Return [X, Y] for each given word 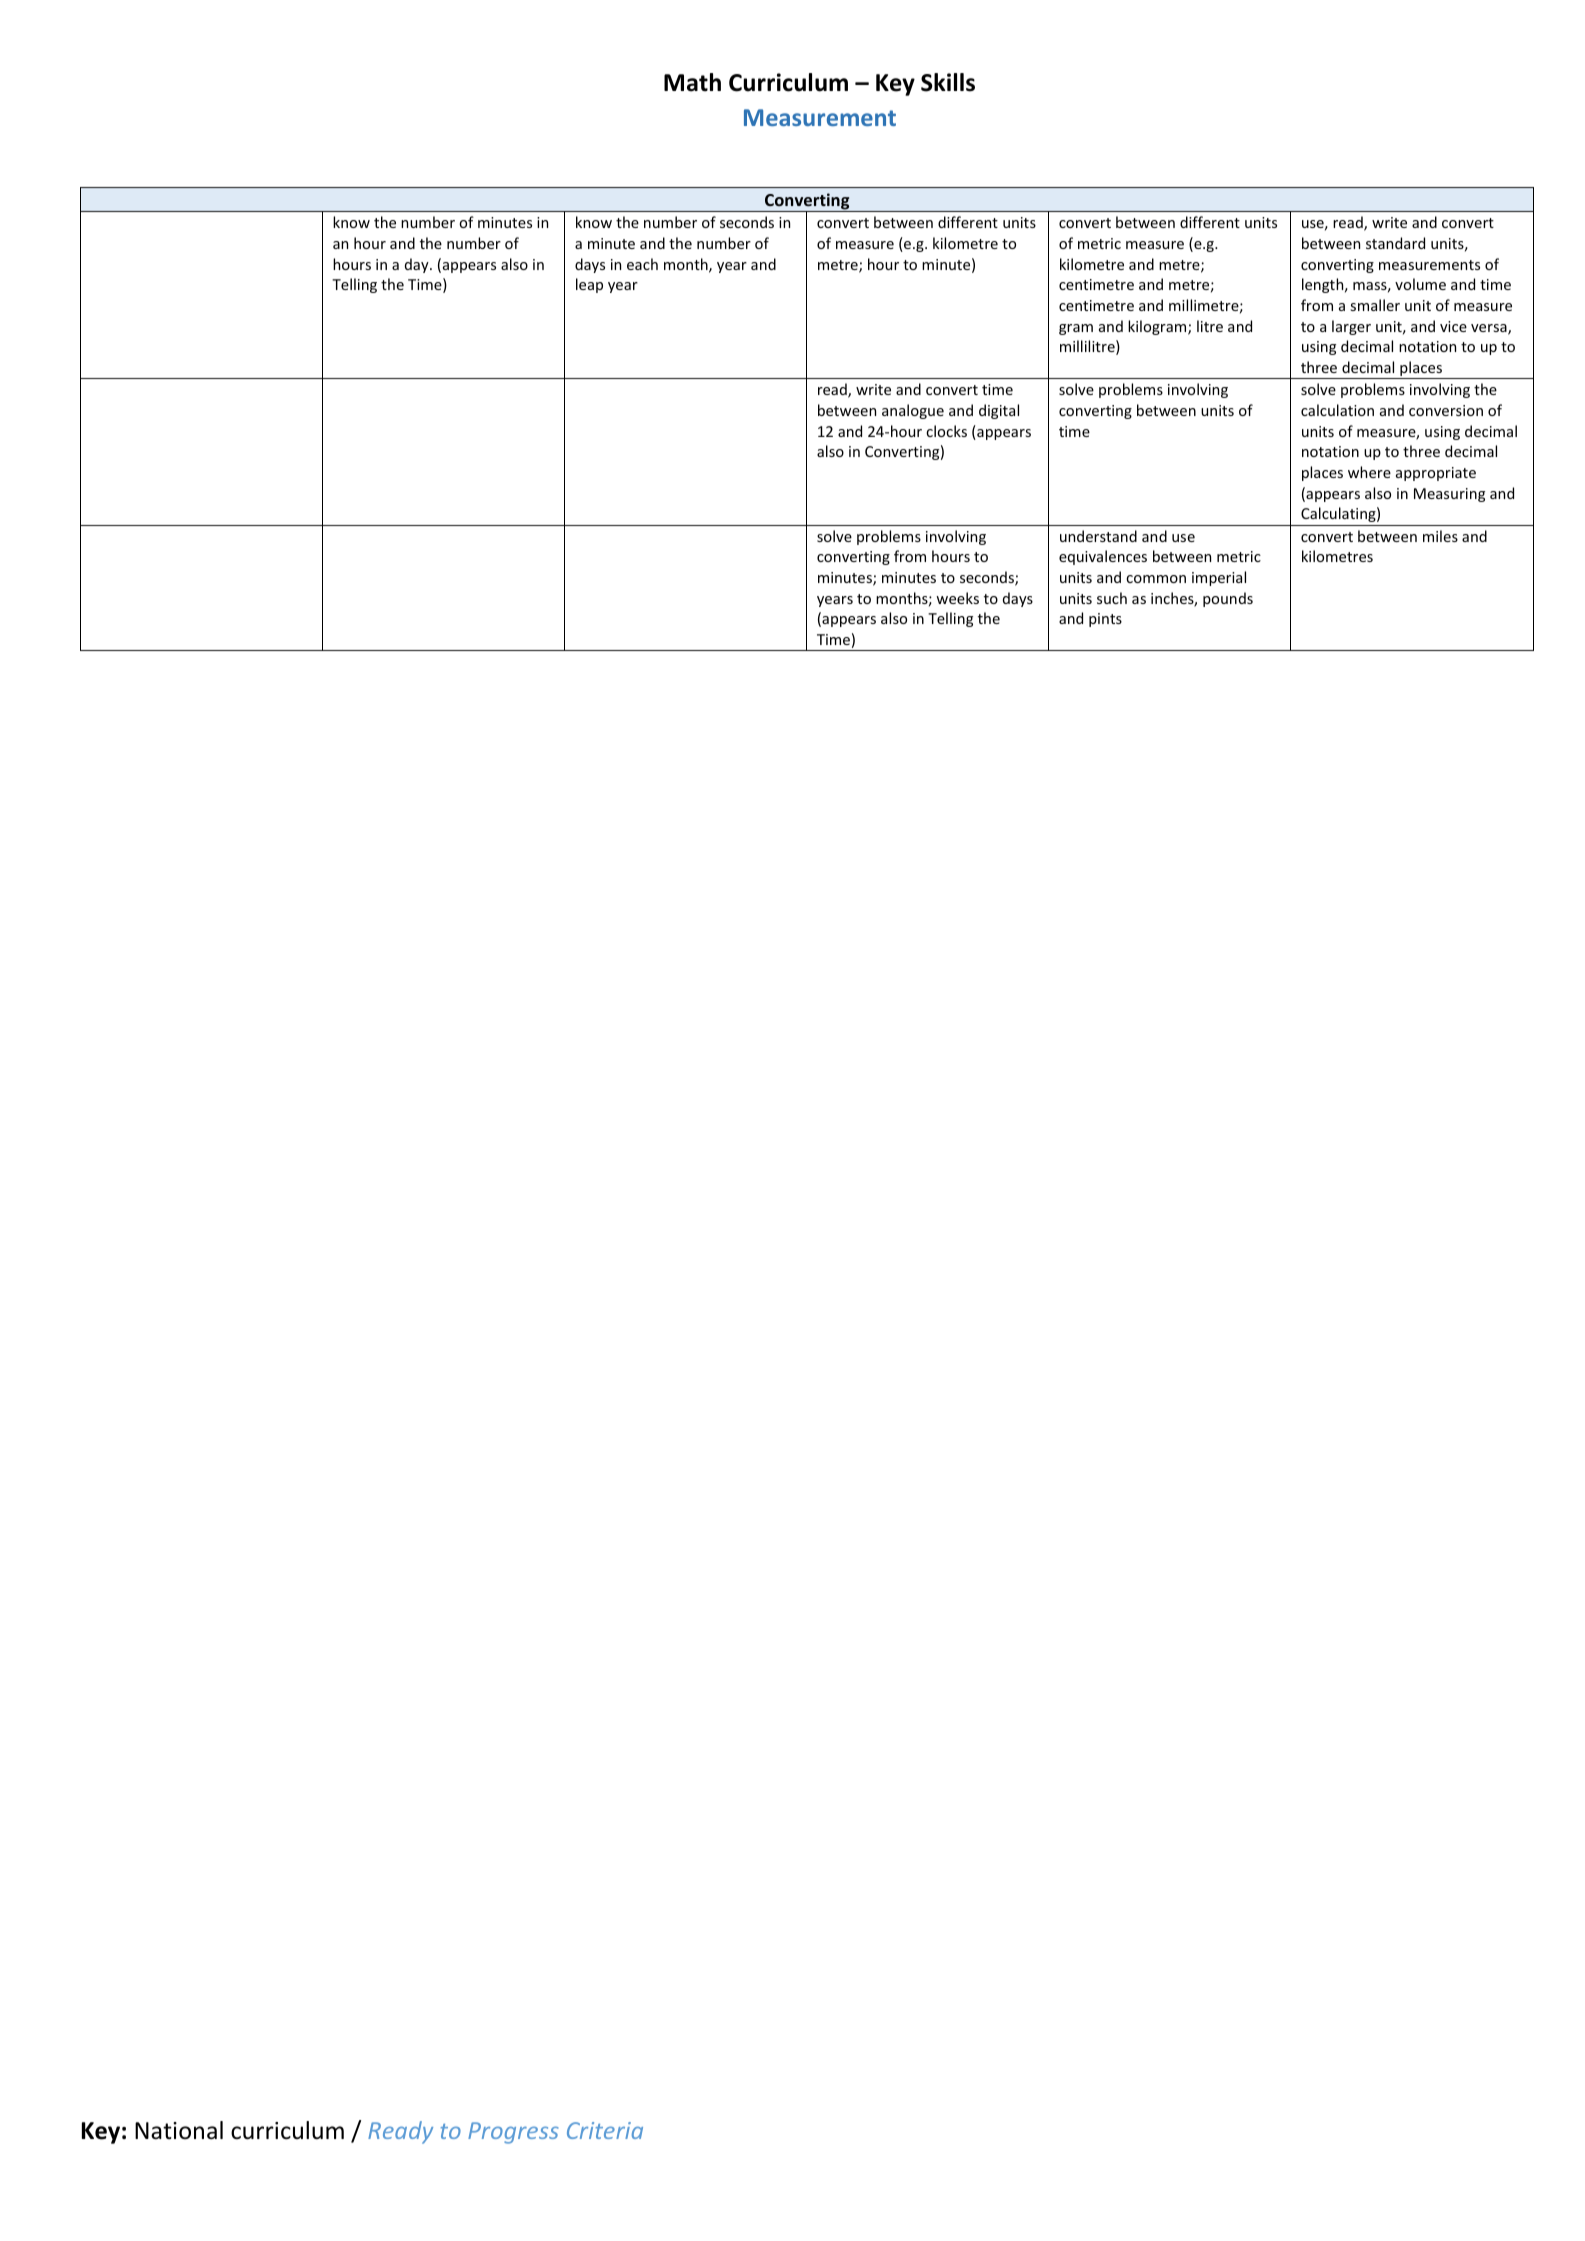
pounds [1228, 599]
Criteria [605, 2130]
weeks [957, 598]
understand [1098, 536]
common [1156, 579]
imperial [1219, 578]
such [1112, 598]
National [179, 2130]
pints [1105, 620]
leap [589, 285]
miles [1440, 536]
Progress [513, 2133]
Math [692, 82]
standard [1395, 243]
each [642, 264]
